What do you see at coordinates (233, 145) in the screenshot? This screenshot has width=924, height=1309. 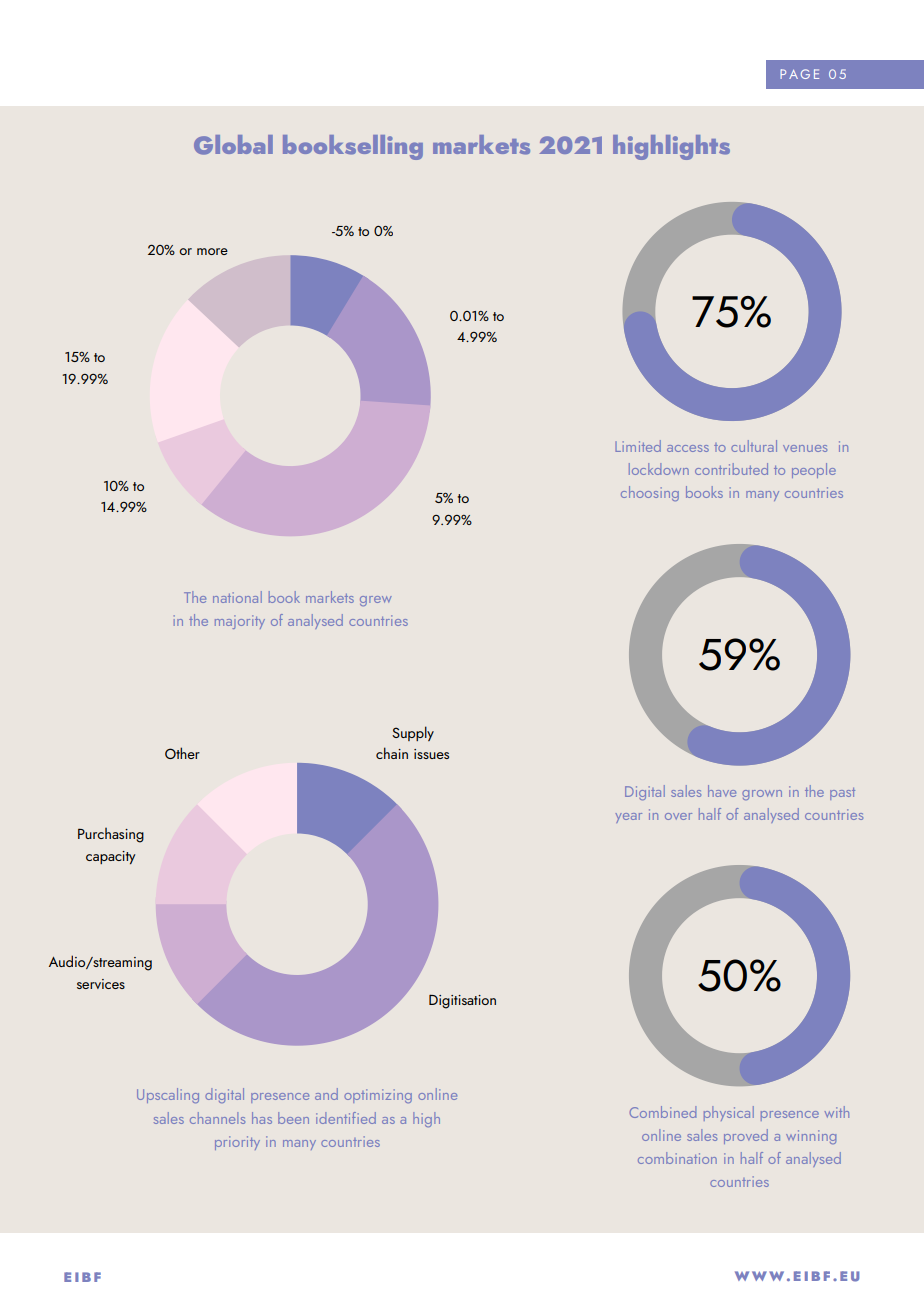 I see `Global` at bounding box center [233, 145].
